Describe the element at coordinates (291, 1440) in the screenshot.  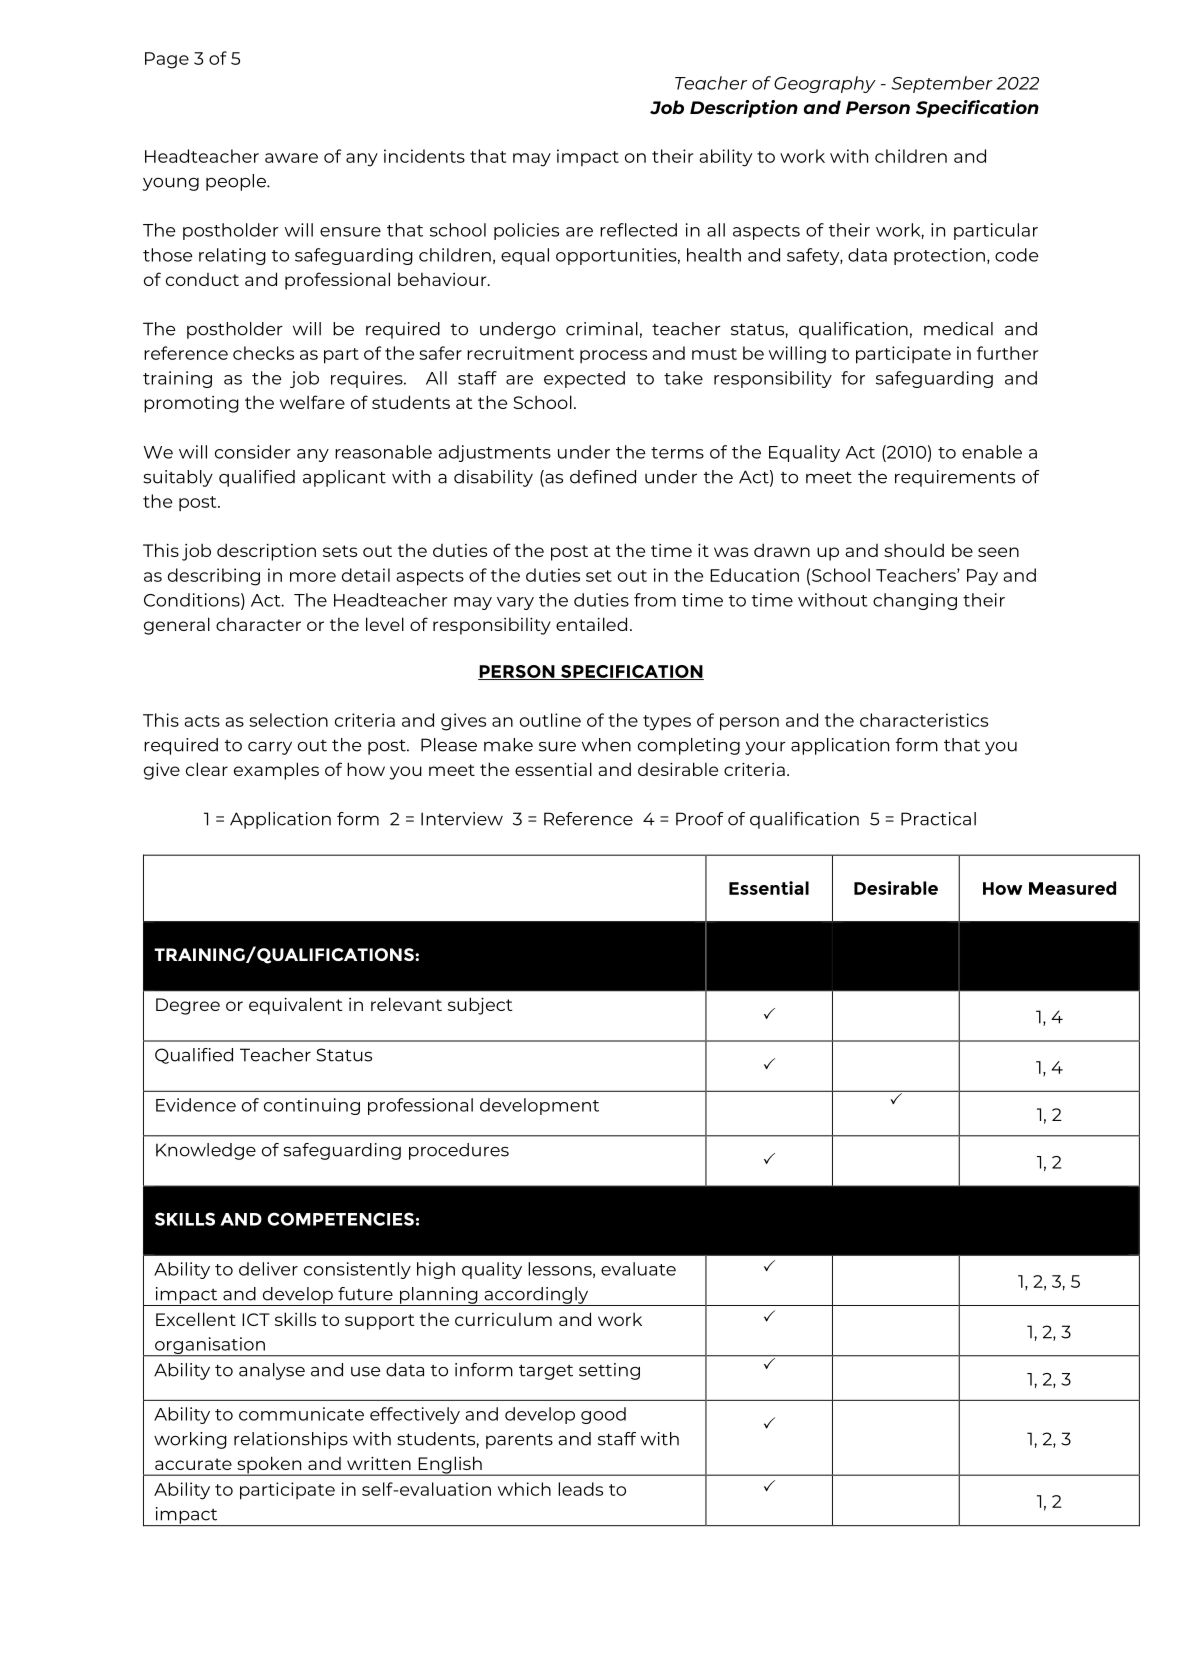
I see `relationships` at that location.
